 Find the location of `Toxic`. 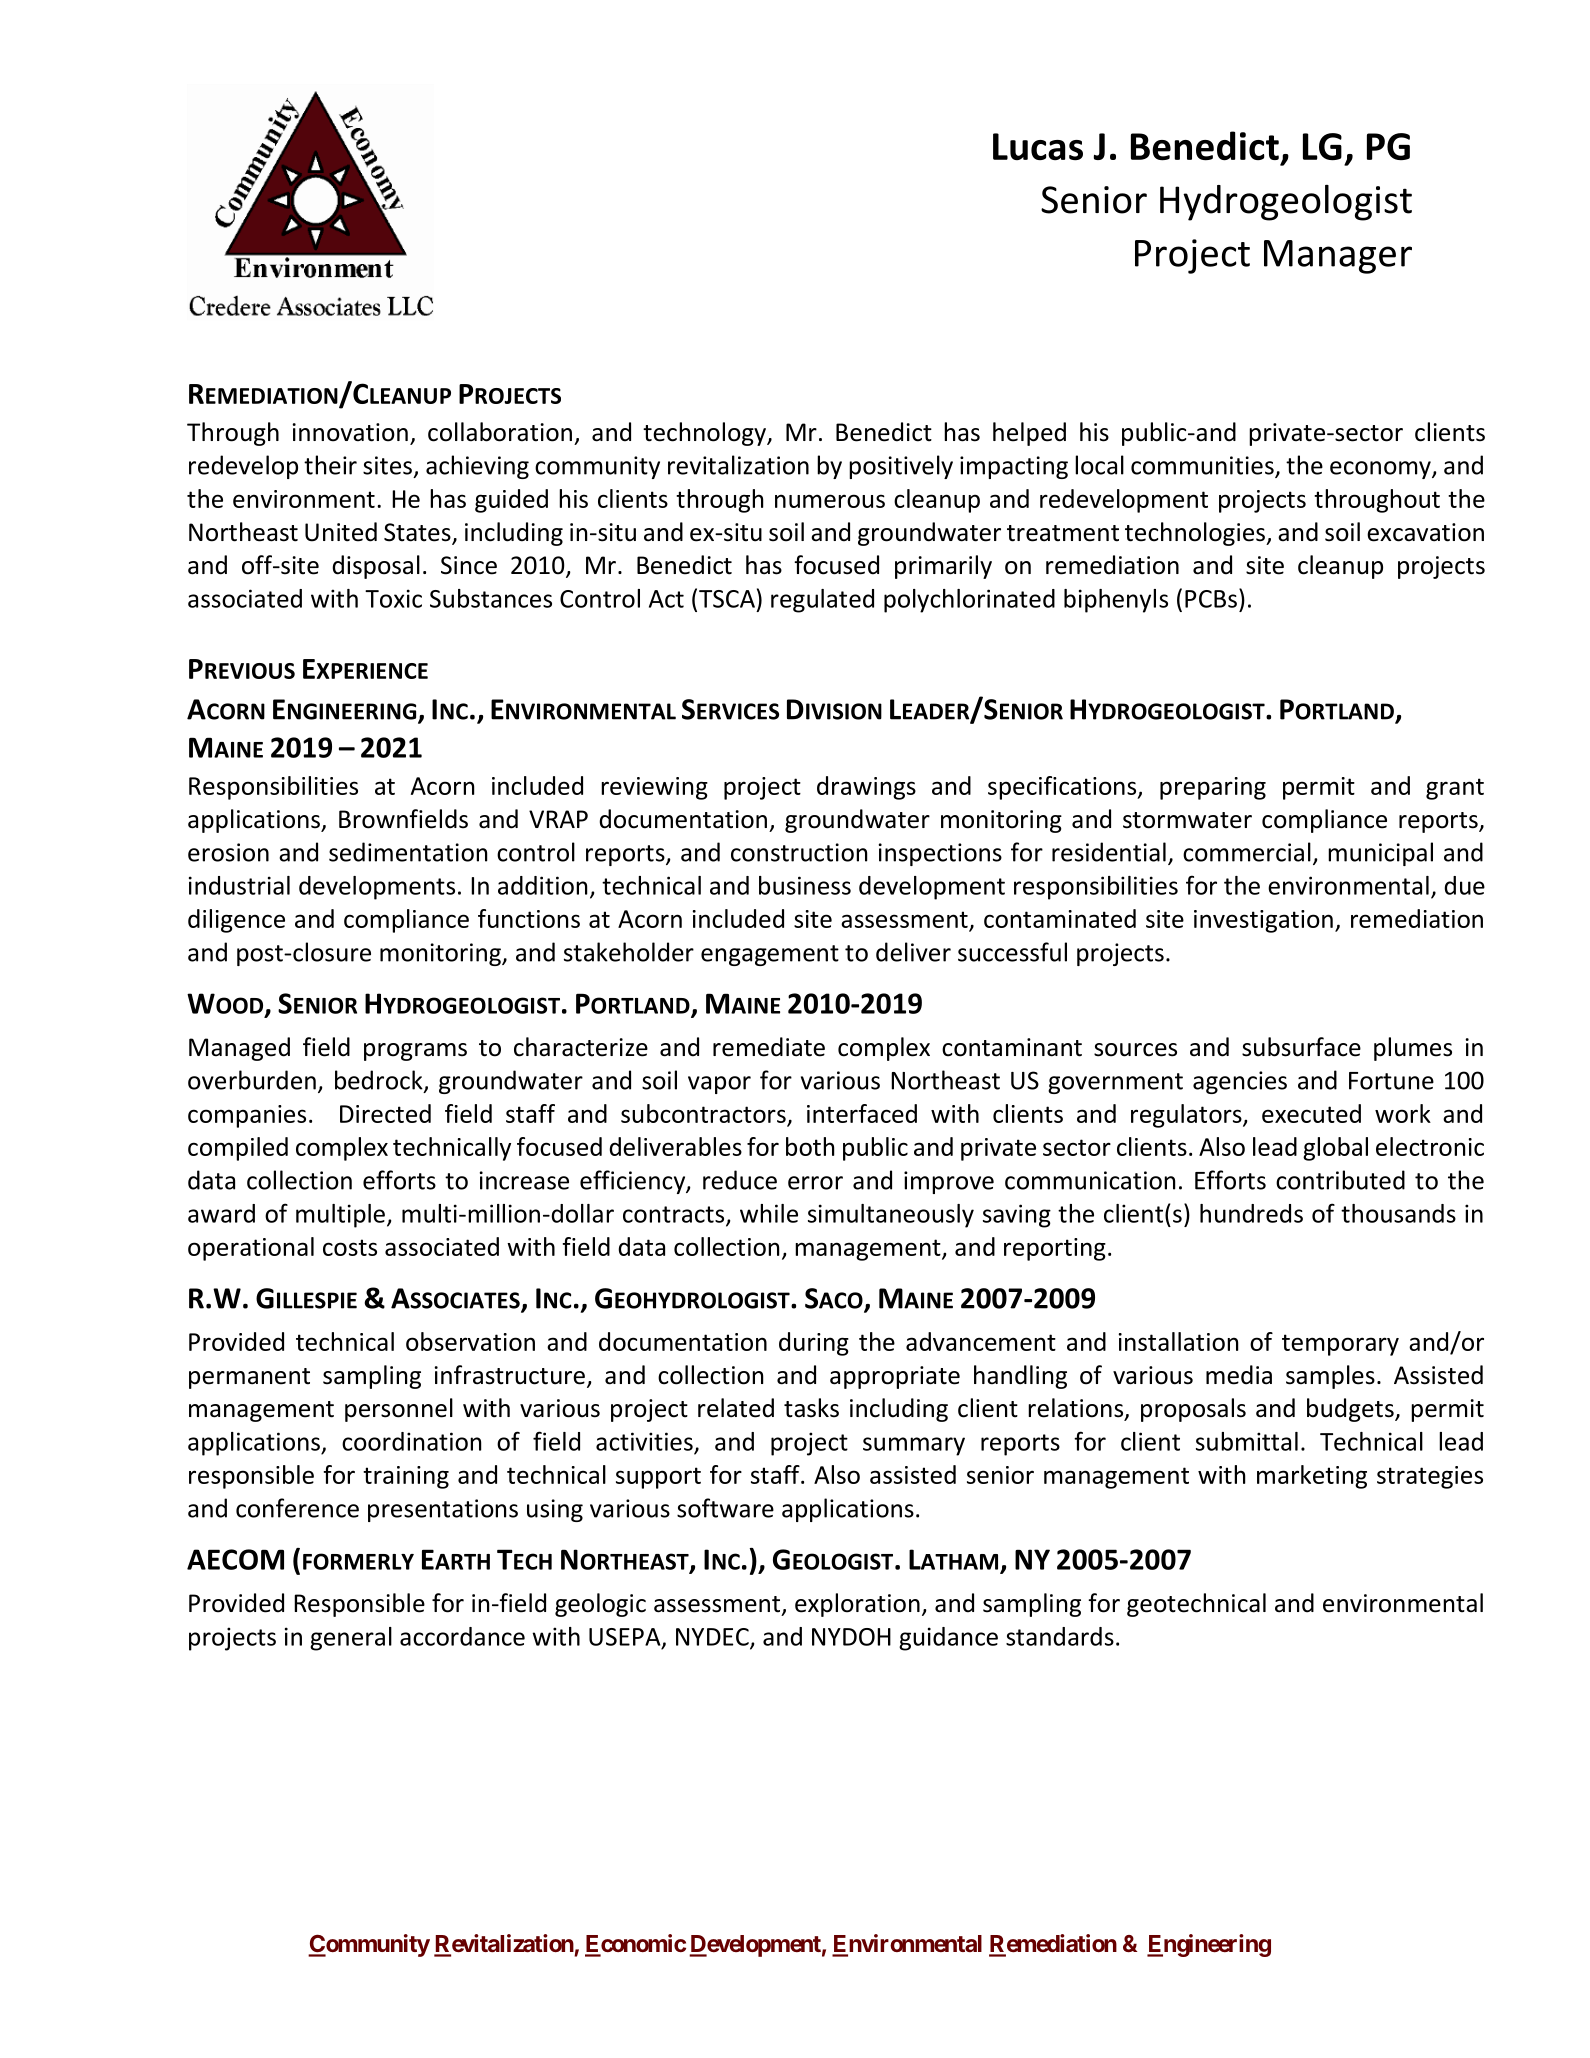

Toxic is located at coordinates (393, 598).
